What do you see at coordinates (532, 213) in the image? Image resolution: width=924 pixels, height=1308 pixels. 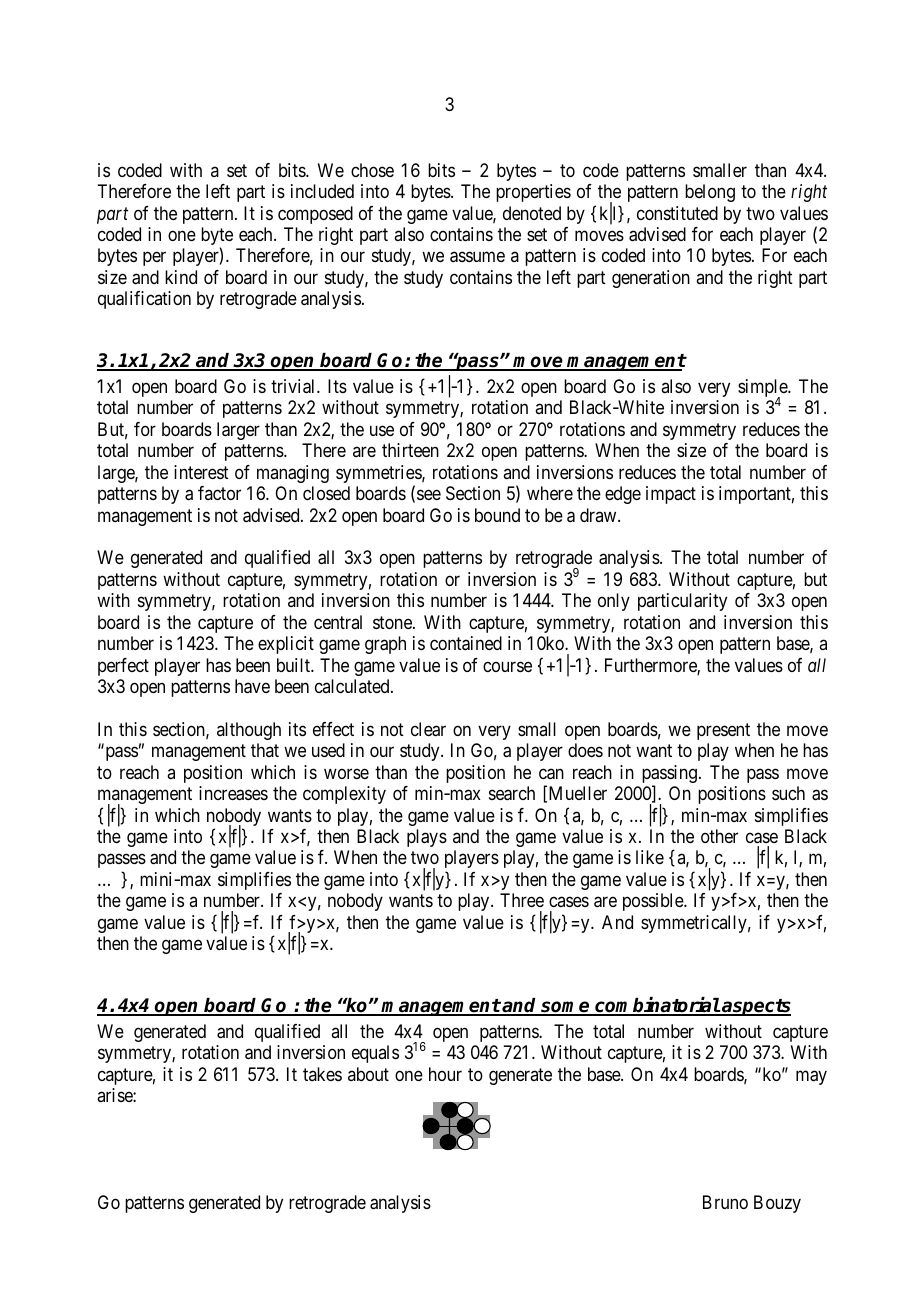 I see `denoted` at bounding box center [532, 213].
